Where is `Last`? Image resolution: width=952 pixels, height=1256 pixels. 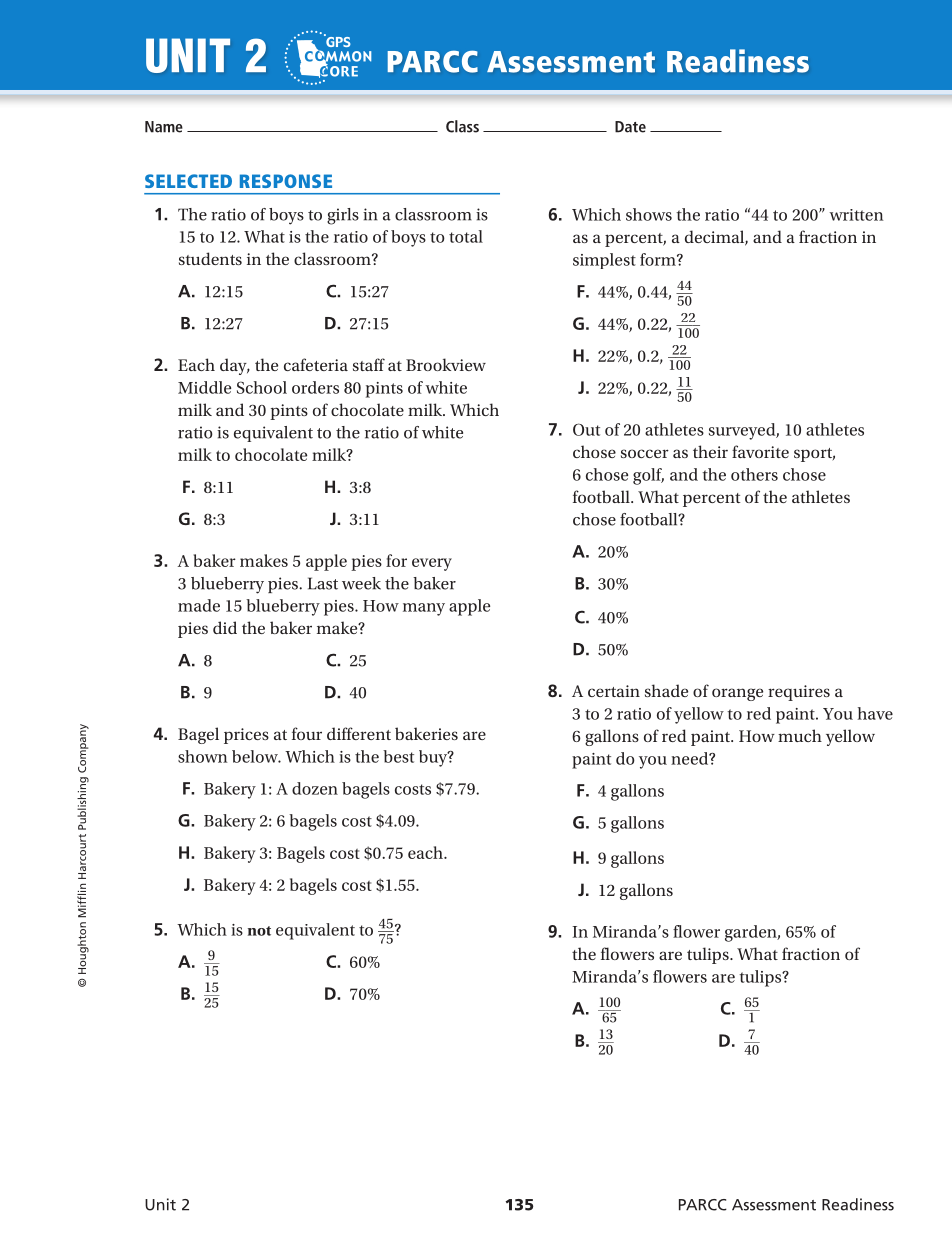
Last is located at coordinates (323, 583).
